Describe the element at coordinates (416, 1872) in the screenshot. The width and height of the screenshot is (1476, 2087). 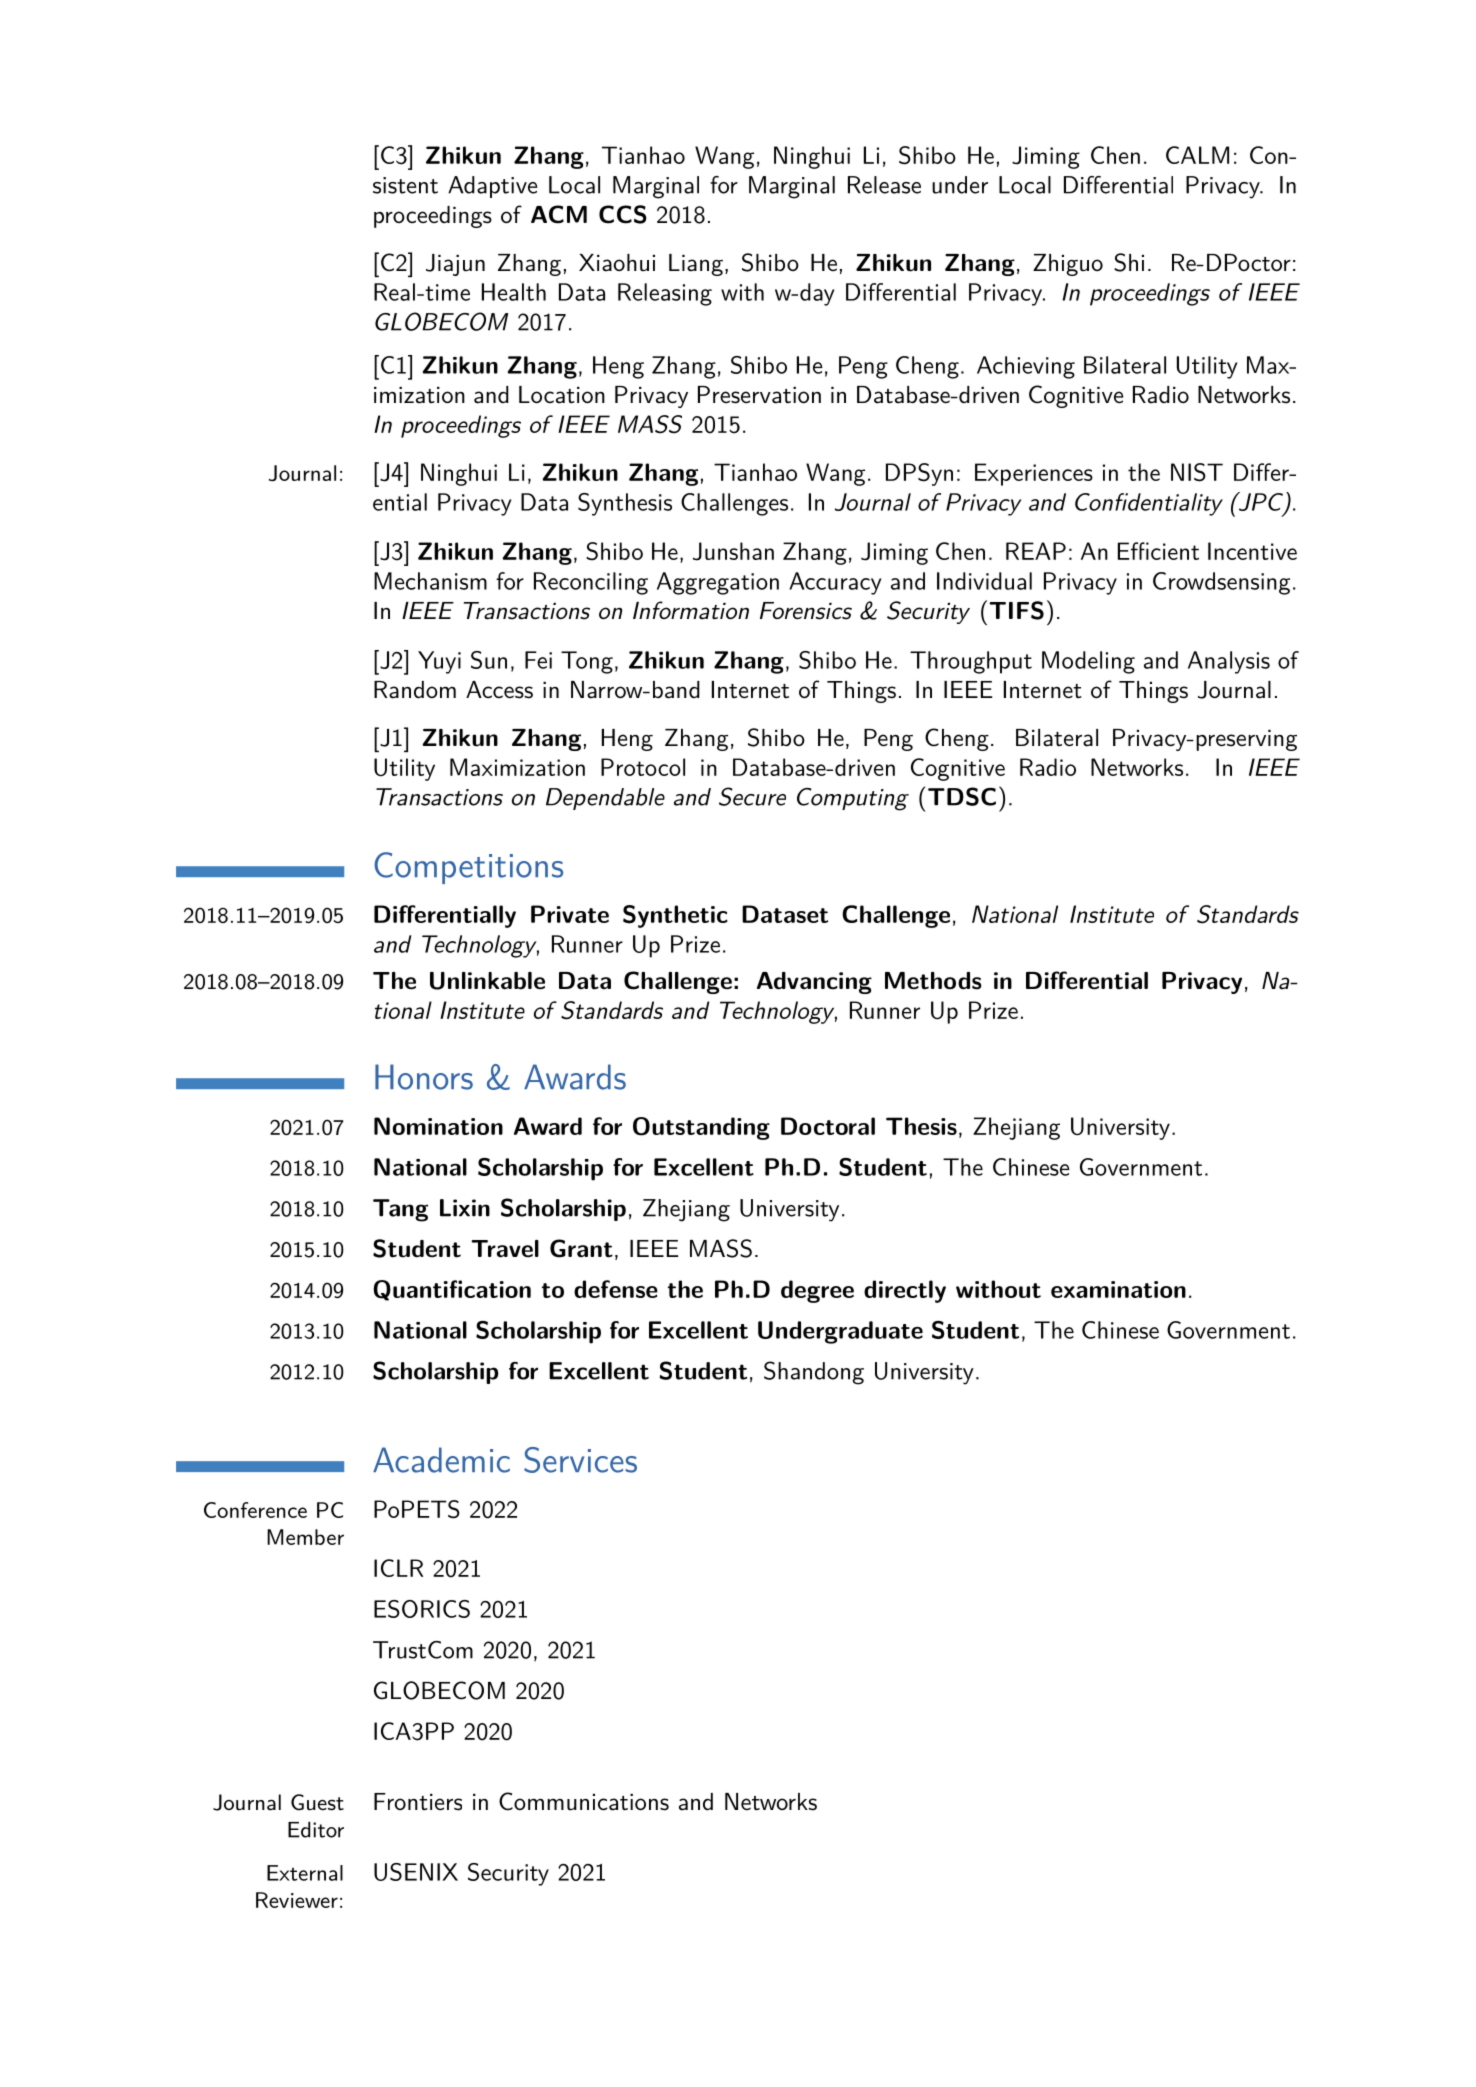
I see `USENIX` at that location.
